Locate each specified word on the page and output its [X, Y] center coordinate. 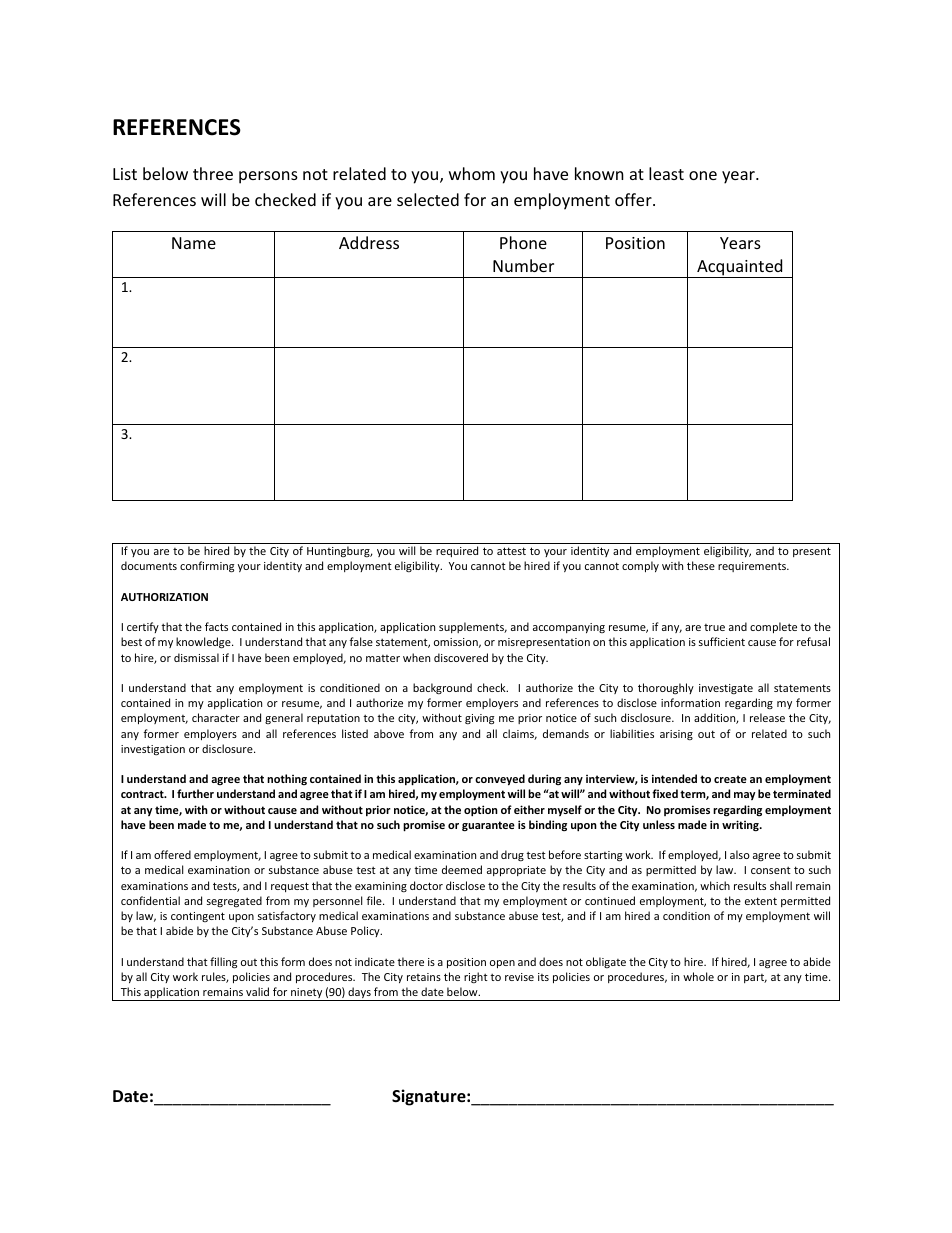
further [195, 793]
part [755, 978]
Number [523, 265]
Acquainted [740, 268]
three [213, 173]
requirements [753, 567]
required [457, 551]
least [666, 173]
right [476, 977]
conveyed [500, 780]
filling [223, 963]
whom [472, 173]
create [730, 779]
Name [194, 243]
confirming [207, 567]
